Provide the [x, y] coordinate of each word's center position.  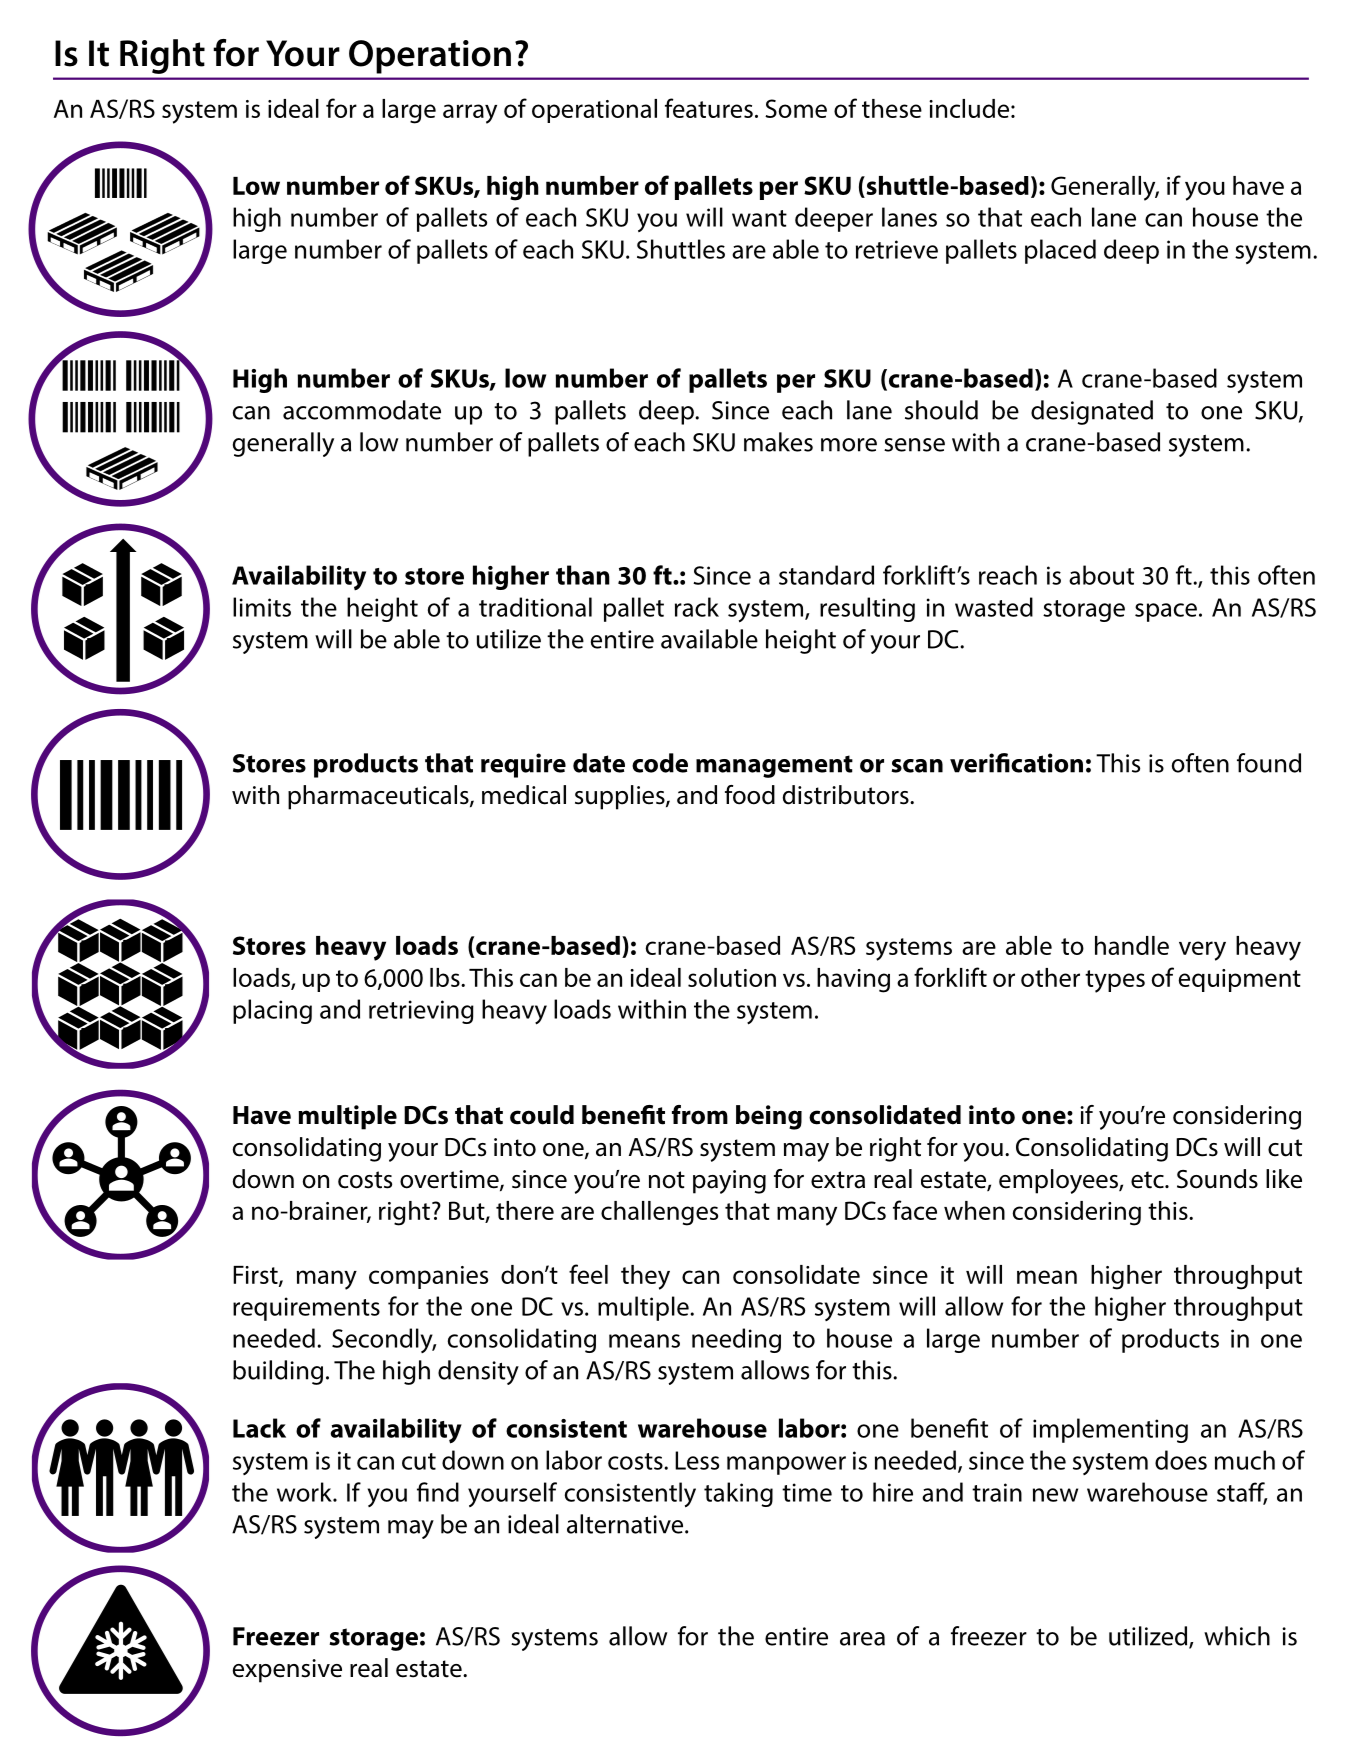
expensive [287, 1671]
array [470, 114]
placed [1060, 251]
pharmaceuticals [379, 797]
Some [796, 108]
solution [732, 977]
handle [1132, 945]
